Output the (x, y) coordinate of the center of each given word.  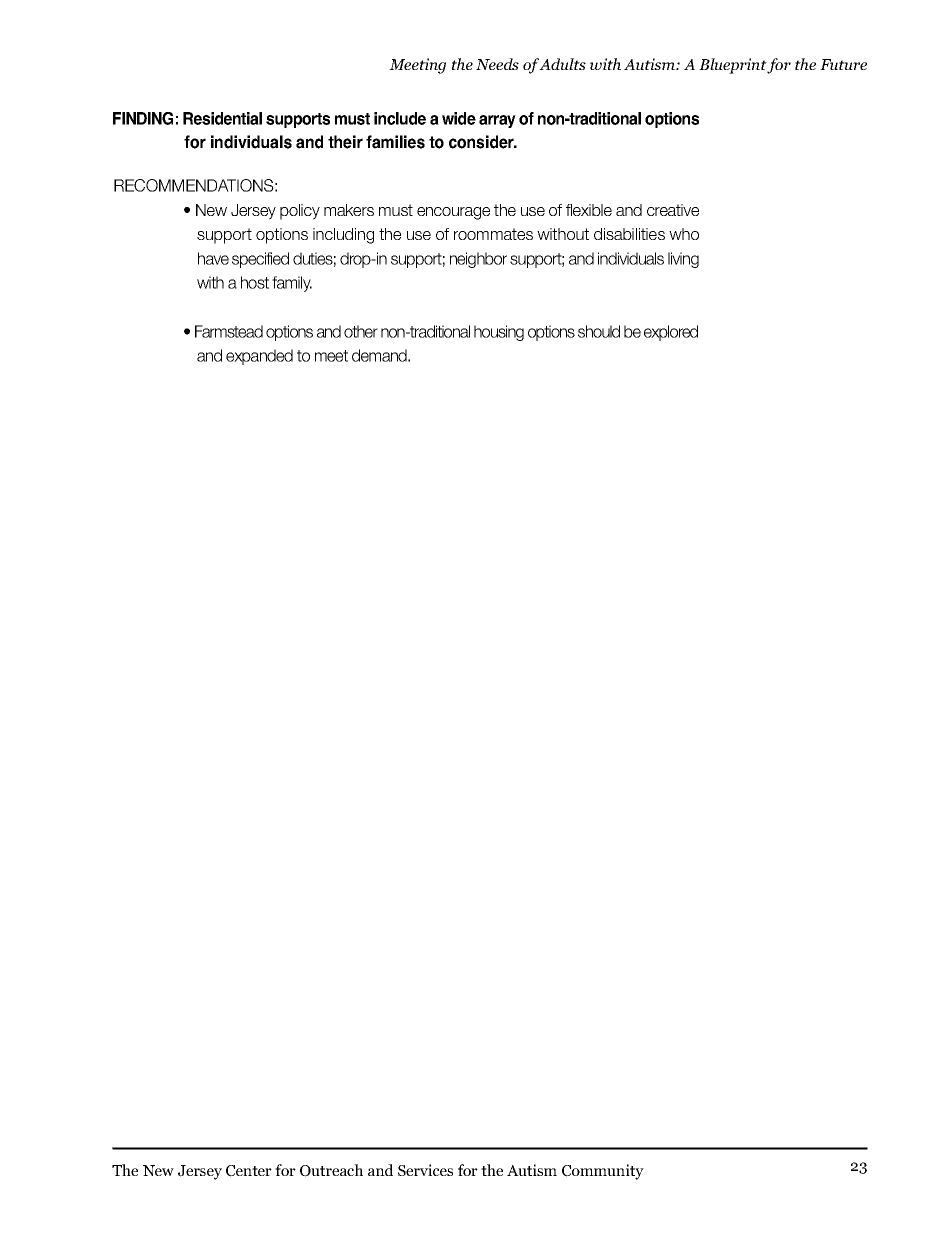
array (497, 121)
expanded (259, 357)
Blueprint (733, 66)
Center (249, 1171)
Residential (222, 118)
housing (499, 333)
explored (671, 333)
